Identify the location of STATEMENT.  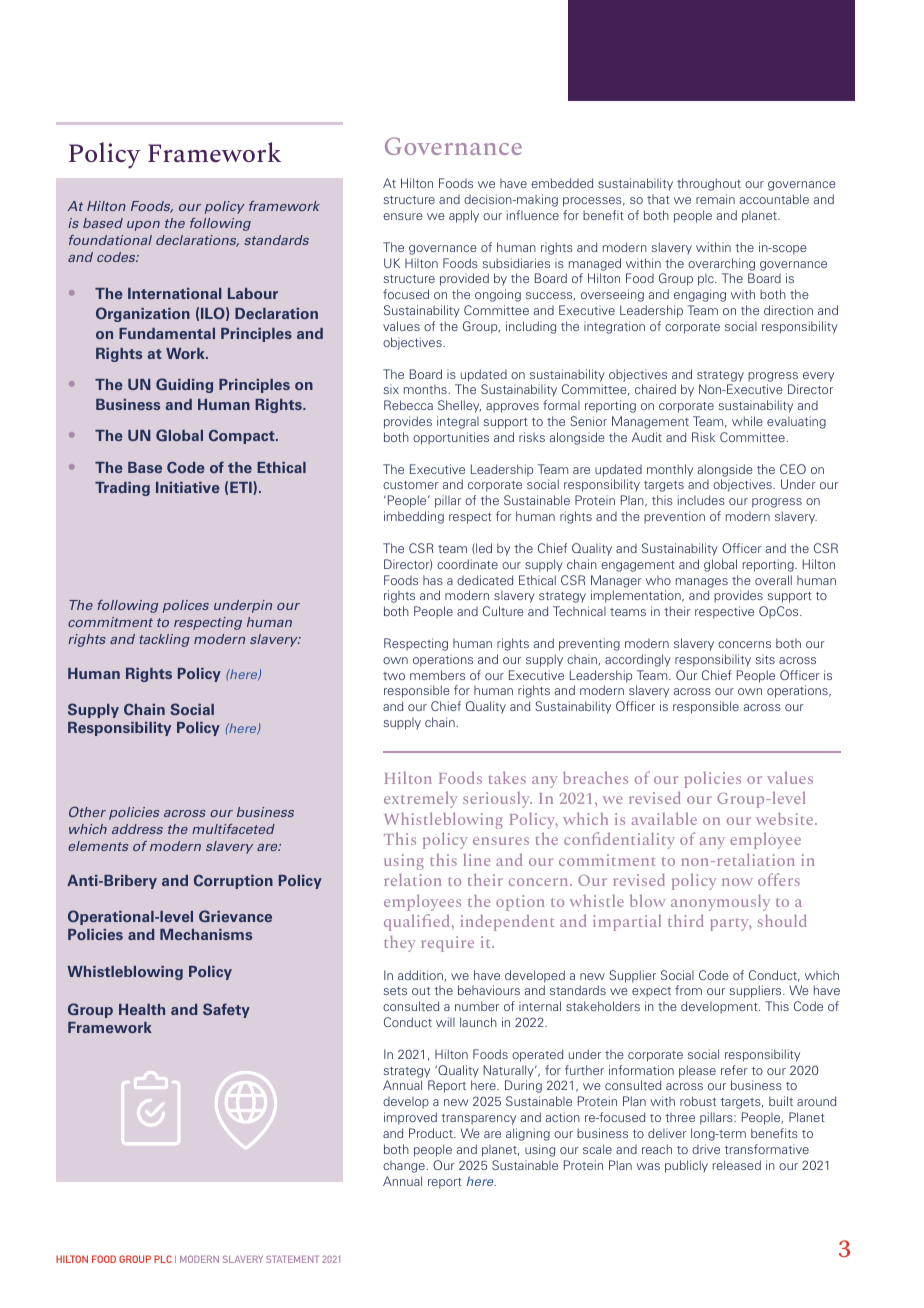
(292, 1259).
